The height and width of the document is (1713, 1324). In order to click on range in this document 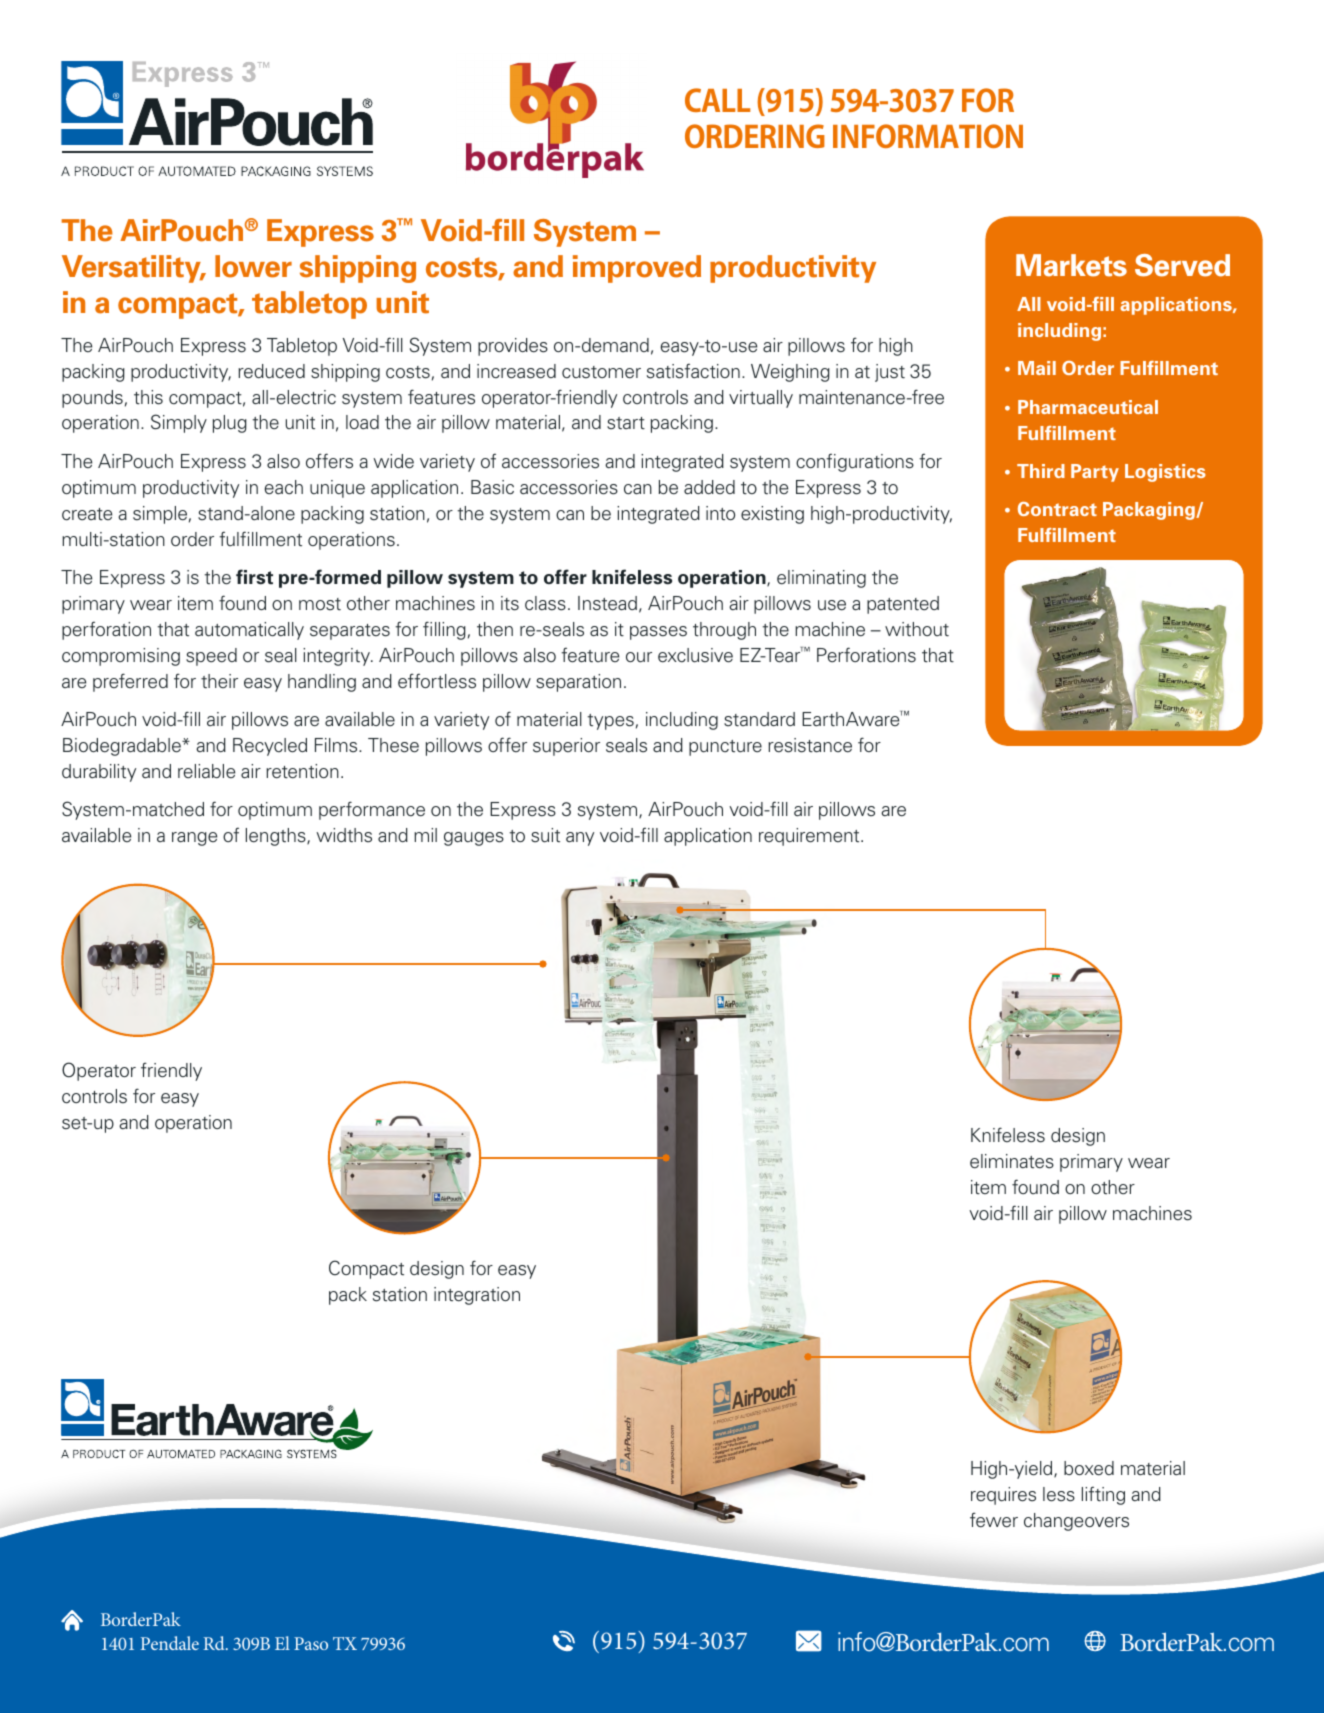, I will do `click(194, 839)`.
